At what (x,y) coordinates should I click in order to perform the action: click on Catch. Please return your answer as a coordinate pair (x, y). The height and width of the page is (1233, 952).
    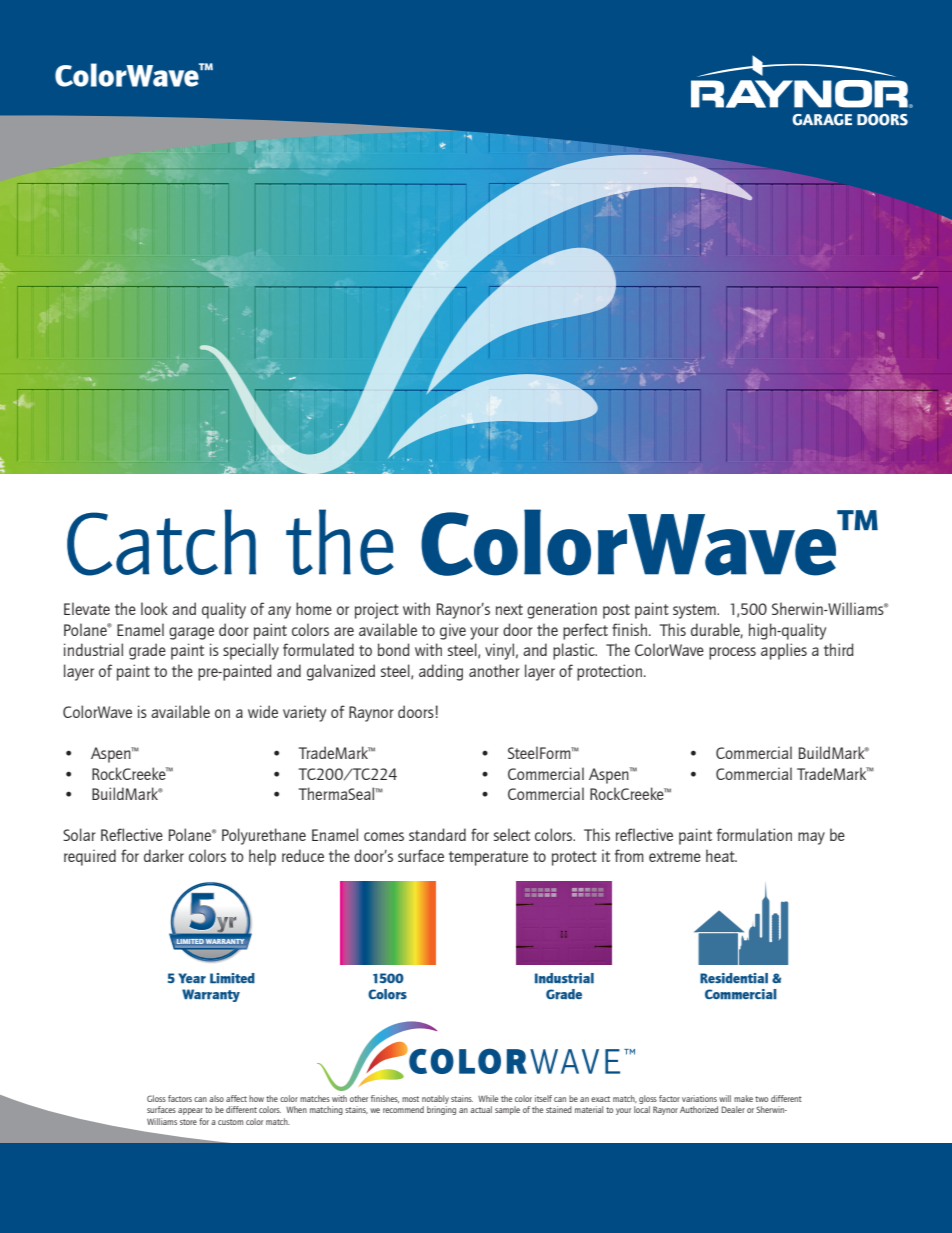
    Looking at the image, I should click on (161, 542).
